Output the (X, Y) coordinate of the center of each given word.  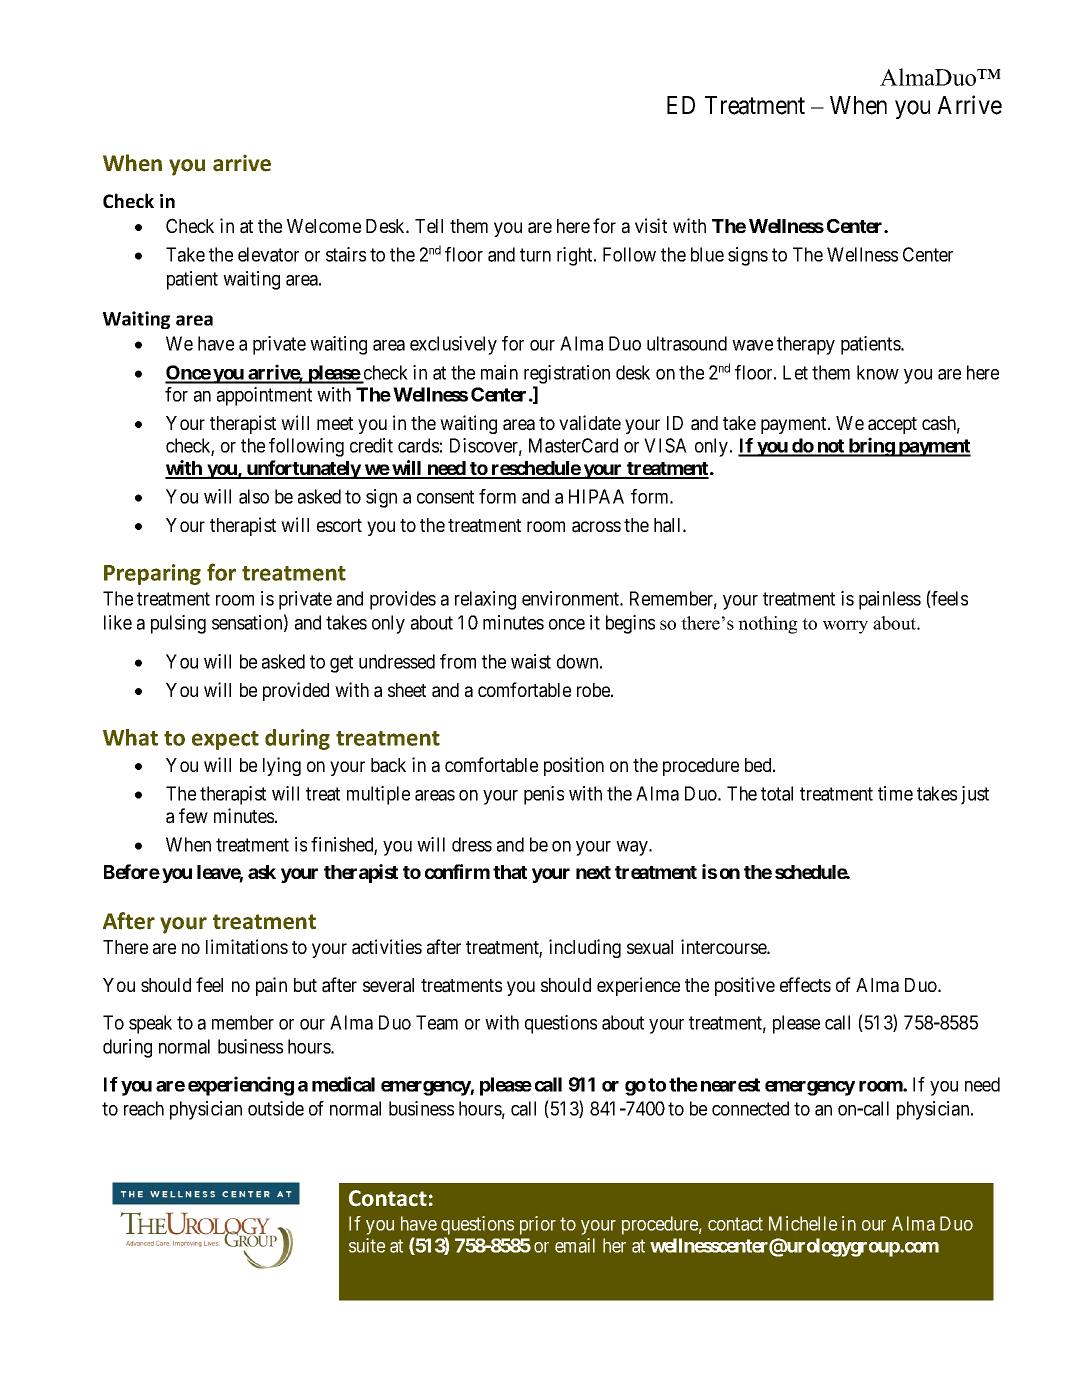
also (254, 496)
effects (805, 984)
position (574, 766)
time (895, 793)
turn (535, 255)
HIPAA (596, 496)
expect (225, 740)
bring (871, 447)
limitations (247, 947)
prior (538, 1225)
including (585, 948)
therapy (806, 345)
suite (367, 1245)
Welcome (324, 226)
